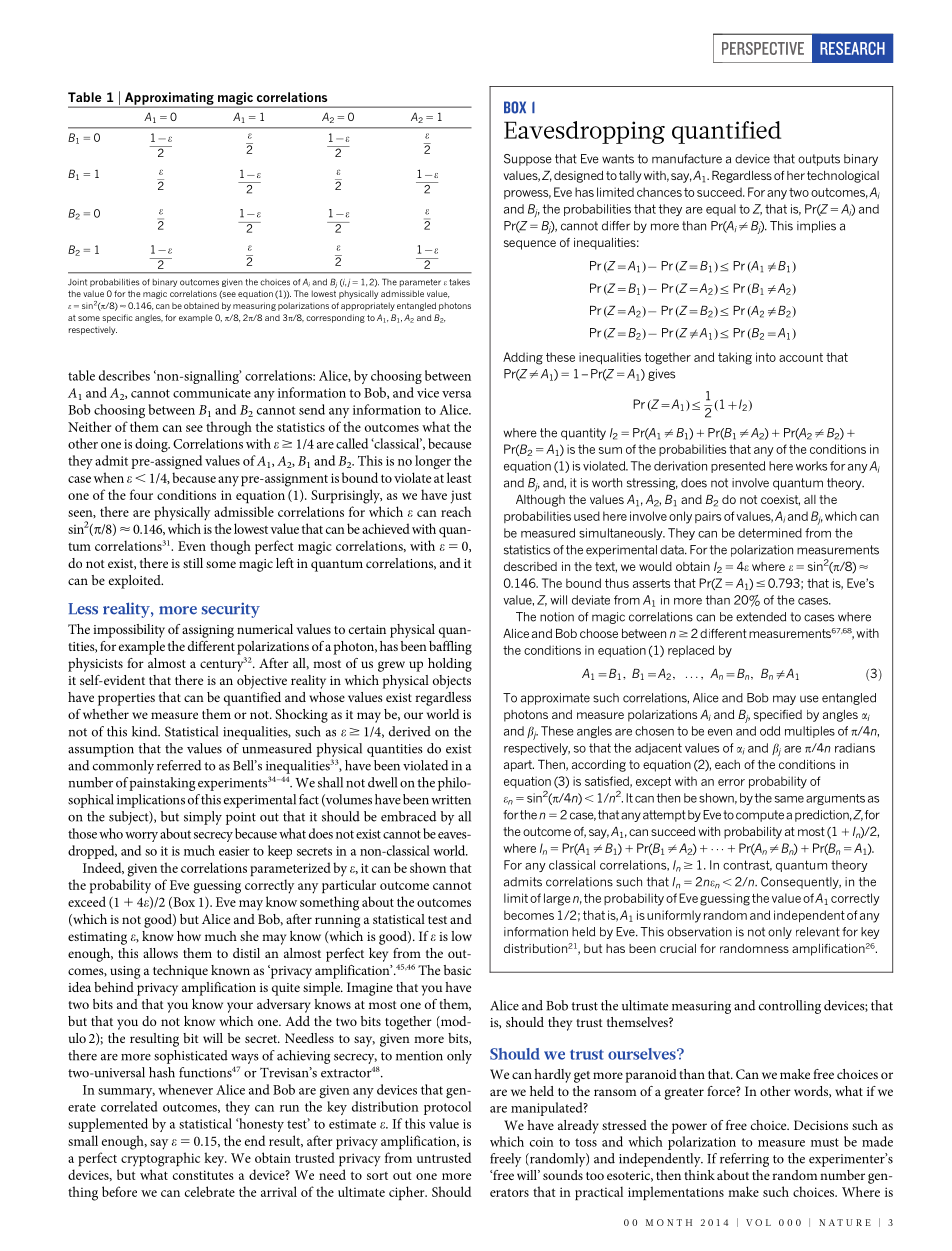 Image resolution: width=952 pixels, height=1251 pixels. Describe the element at coordinates (801, 883) in the screenshot. I see `Consequently` at that location.
